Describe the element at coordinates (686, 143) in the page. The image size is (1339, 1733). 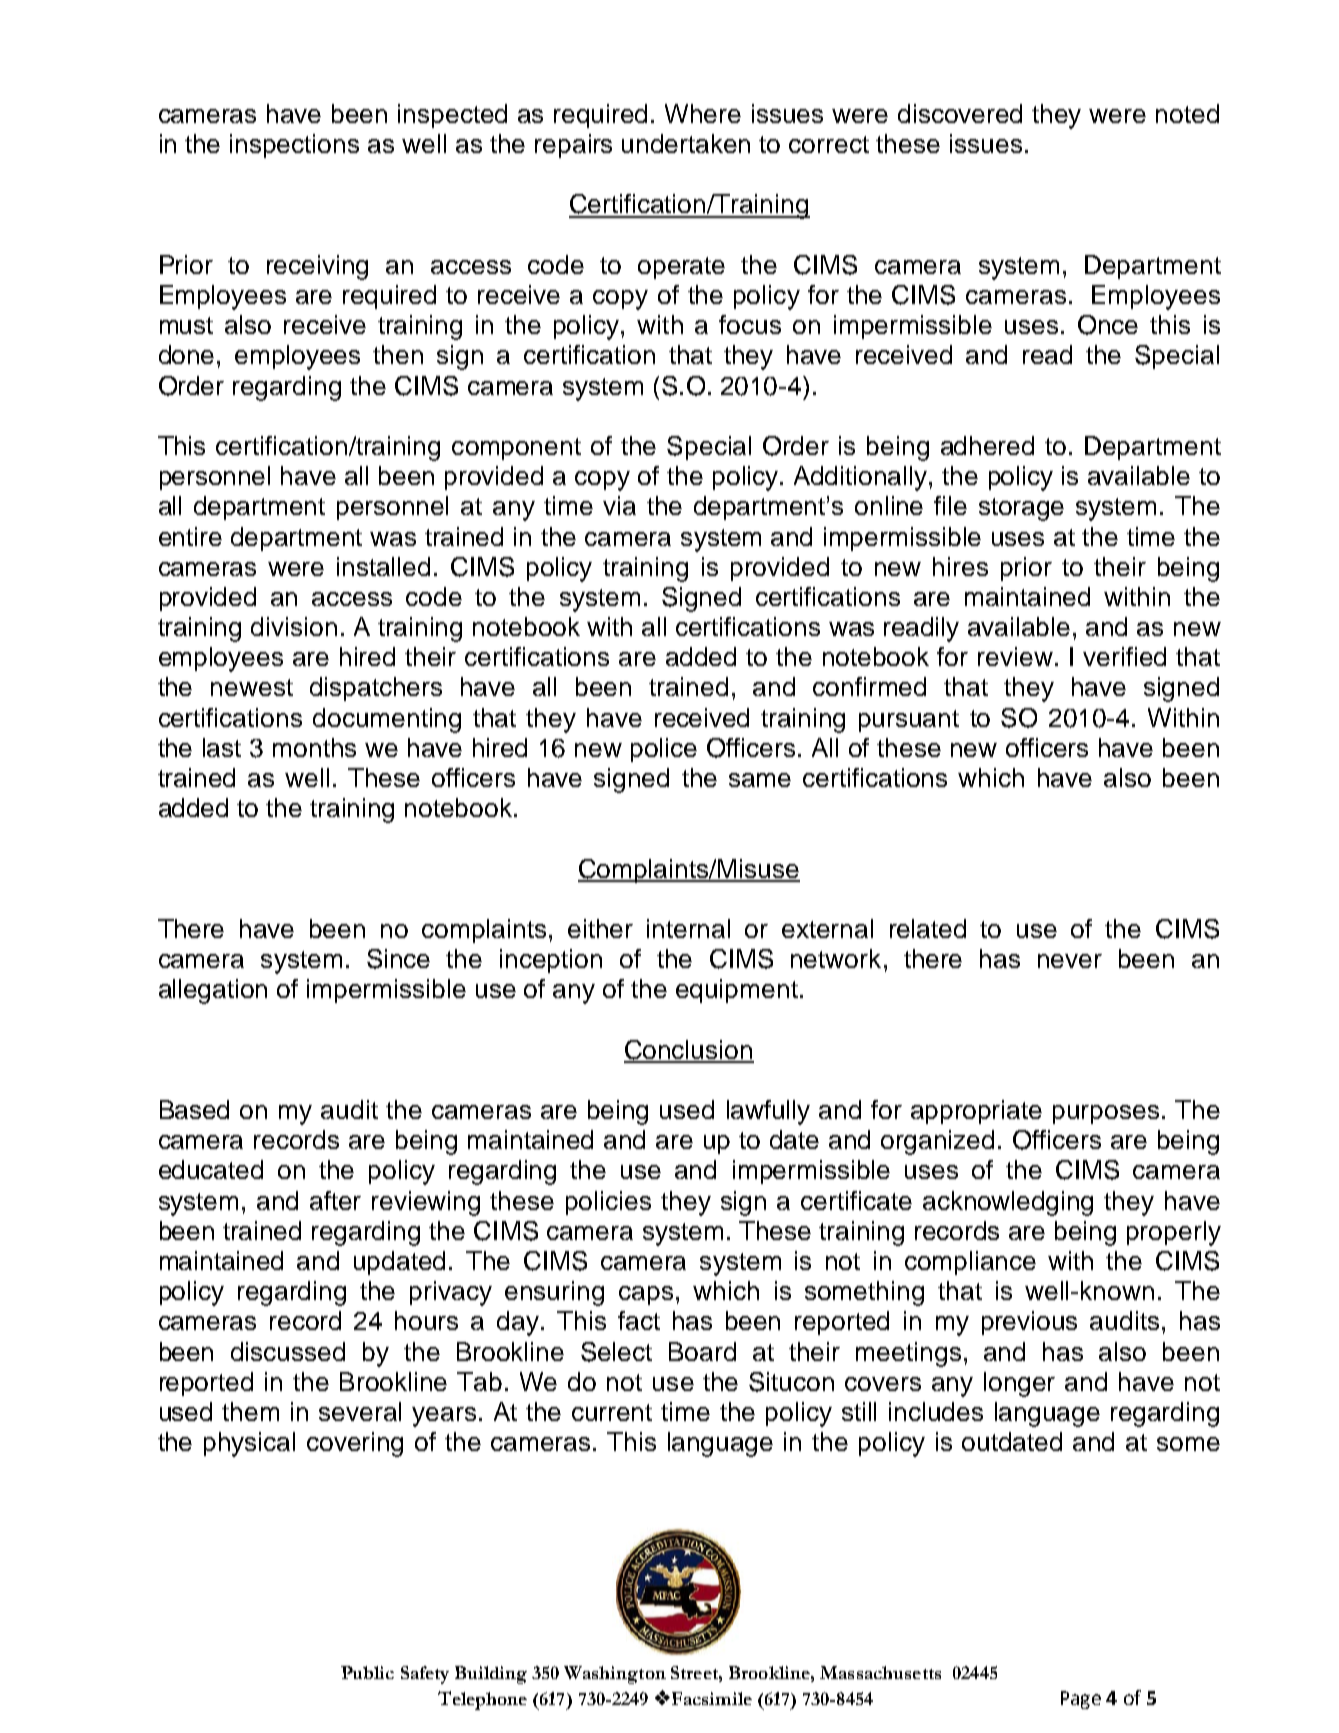
I see `undertaken` at that location.
